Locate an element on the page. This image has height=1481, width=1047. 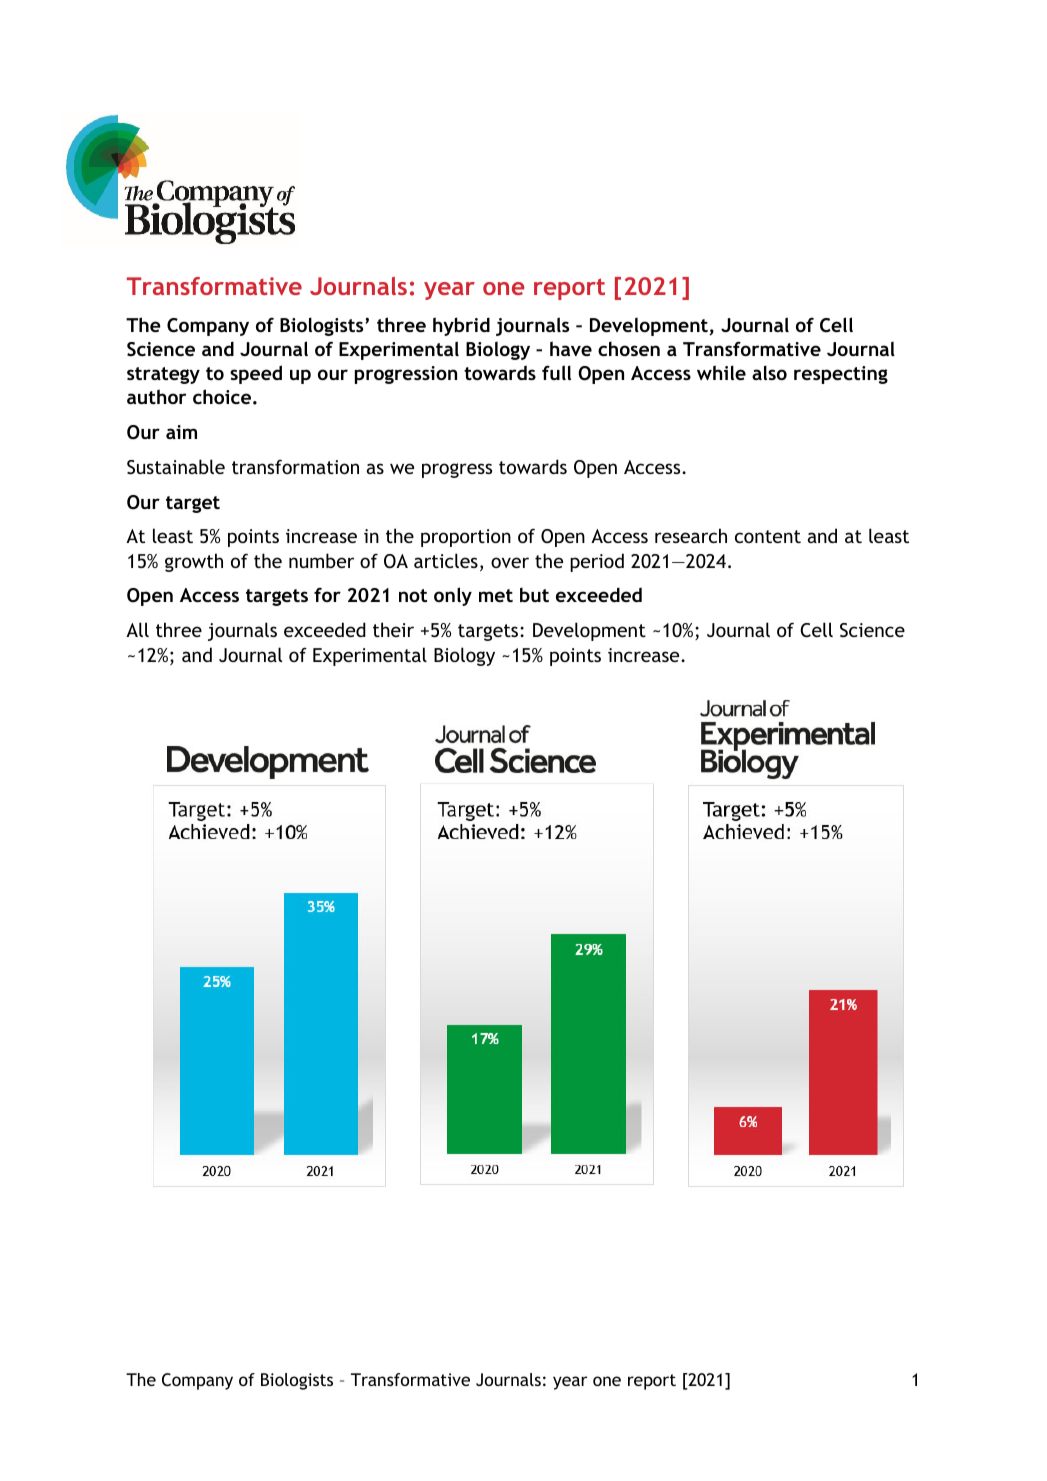
speed is located at coordinates (256, 374).
